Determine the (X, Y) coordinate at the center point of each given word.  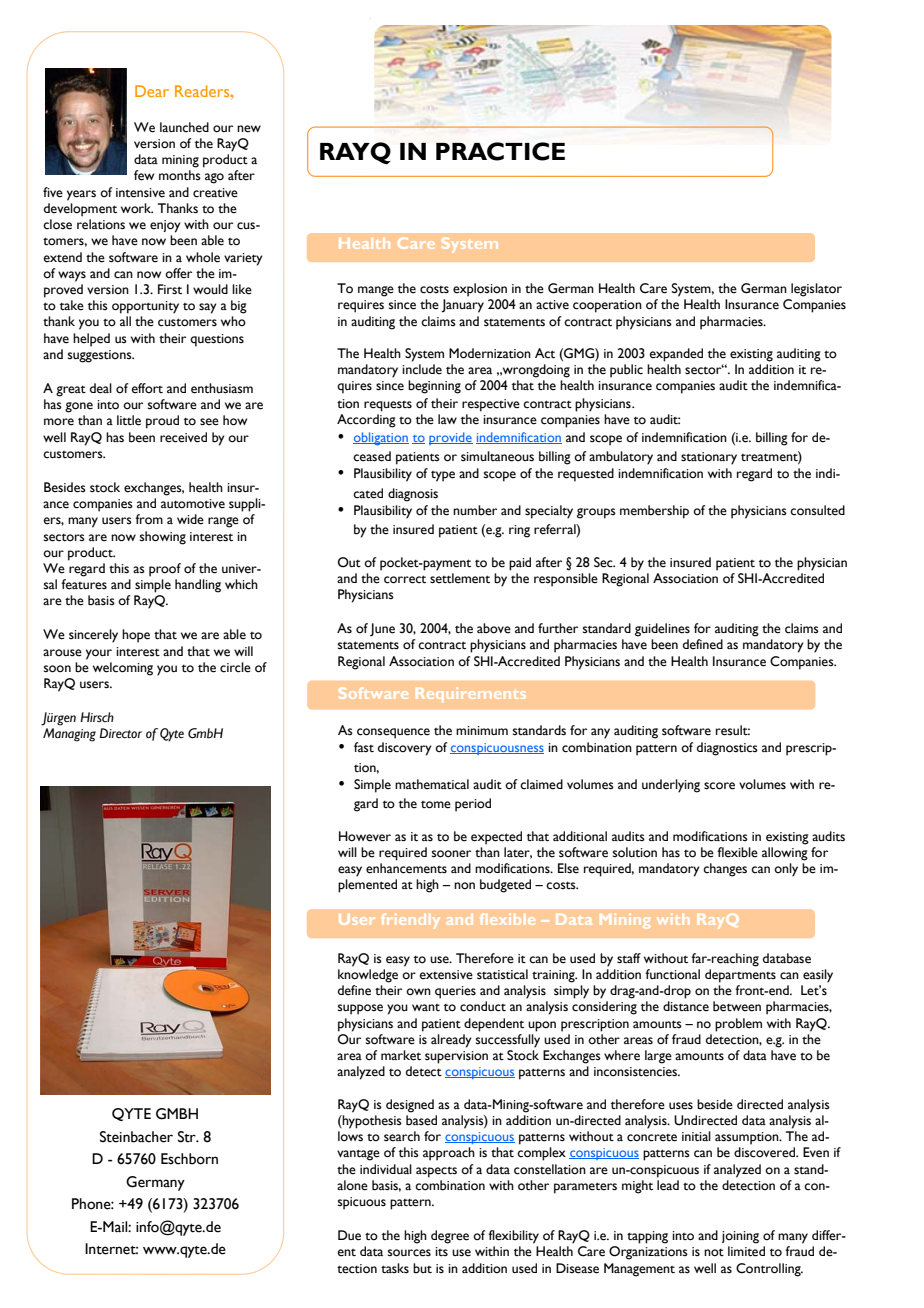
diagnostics (727, 749)
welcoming (123, 669)
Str (188, 1137)
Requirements (470, 695)
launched (184, 127)
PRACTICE (500, 151)
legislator (816, 290)
